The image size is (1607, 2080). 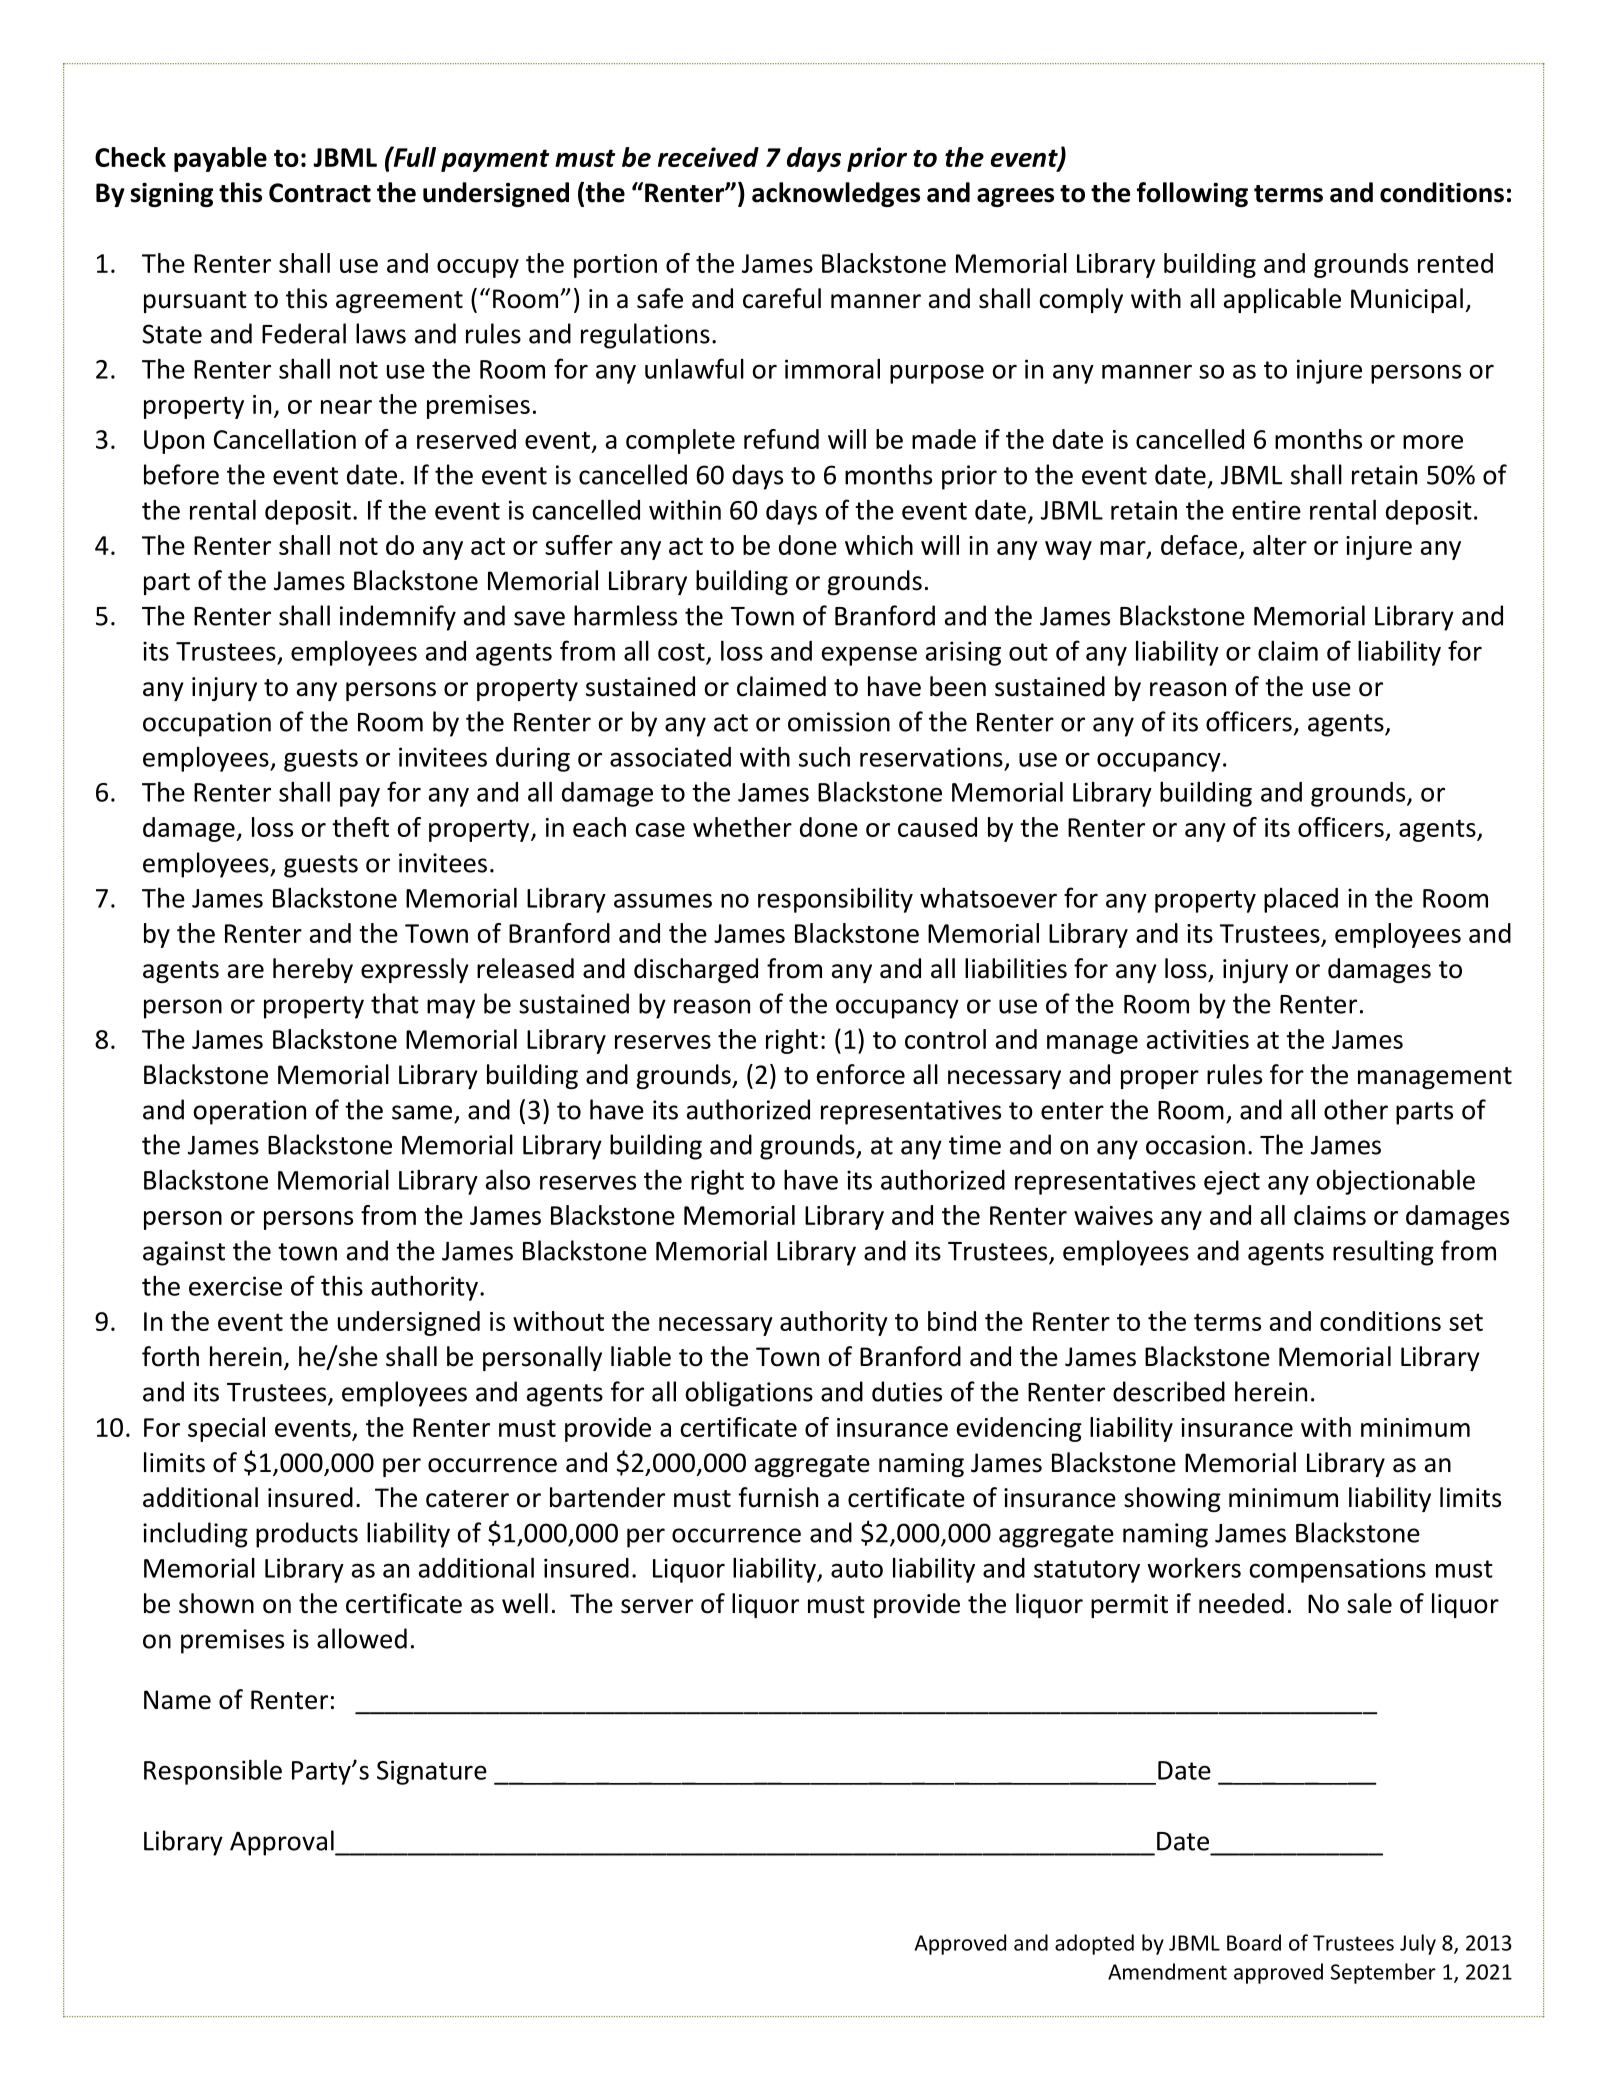 What do you see at coordinates (836, 194) in the screenshot?
I see `acknowledges` at bounding box center [836, 194].
